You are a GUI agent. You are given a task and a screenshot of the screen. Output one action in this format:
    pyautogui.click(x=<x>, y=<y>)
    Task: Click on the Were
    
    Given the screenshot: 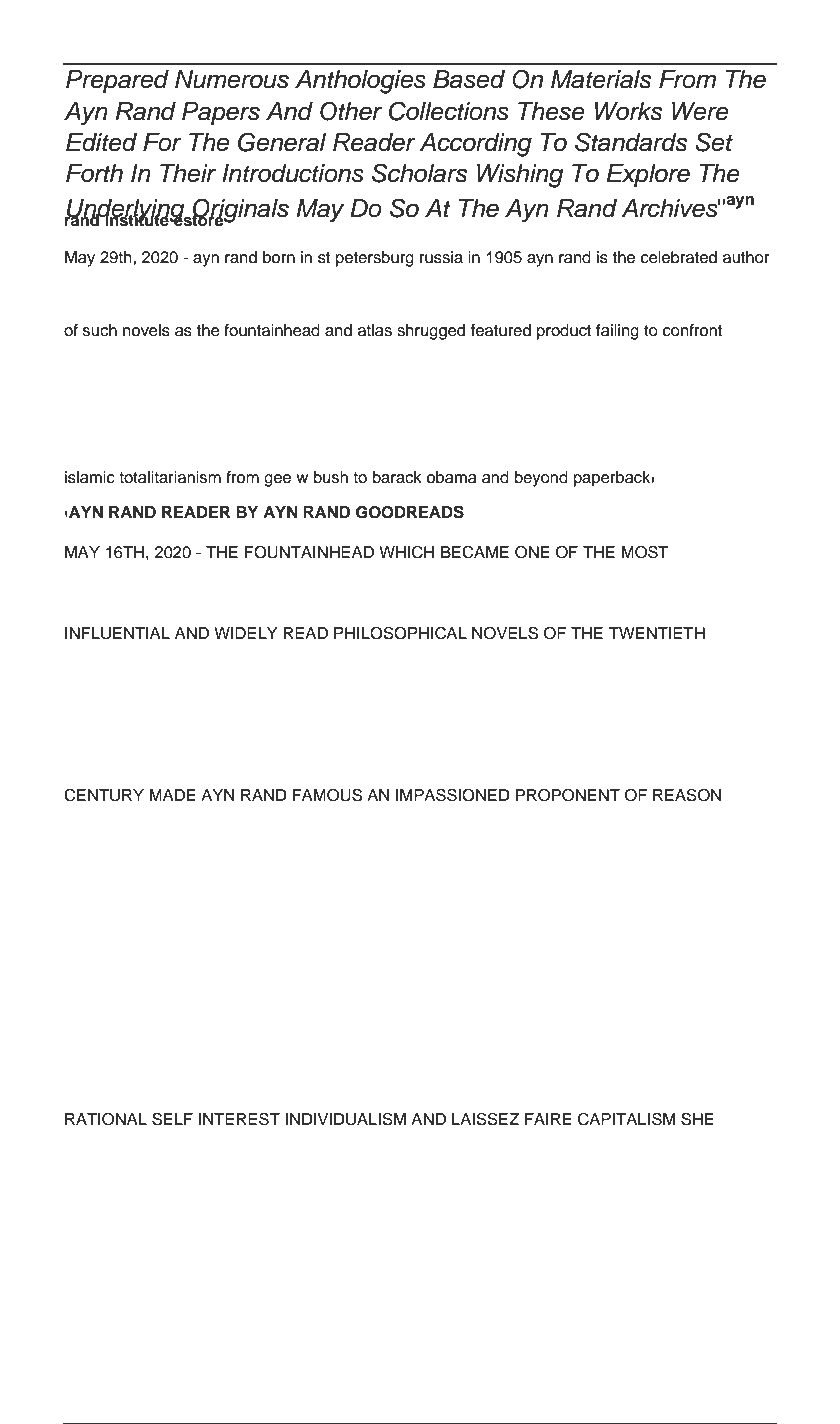 What is the action you would take?
    pyautogui.click(x=700, y=111)
